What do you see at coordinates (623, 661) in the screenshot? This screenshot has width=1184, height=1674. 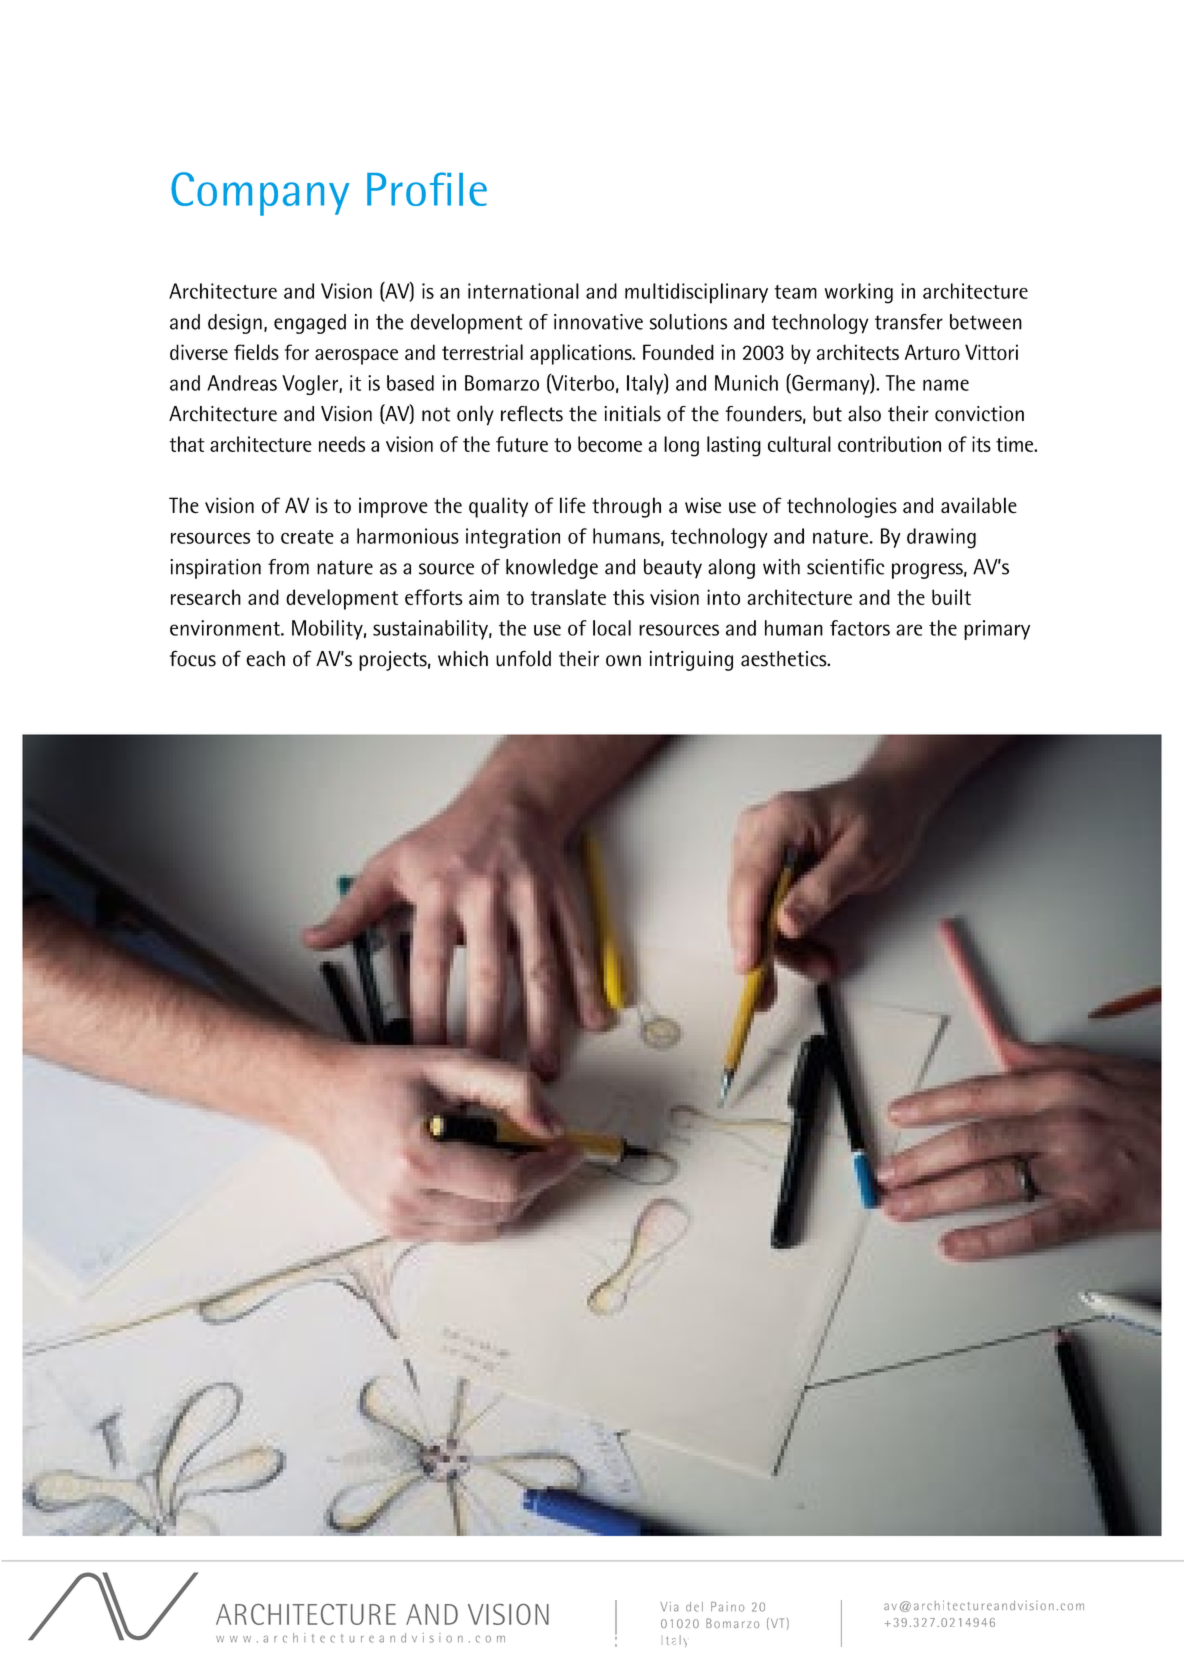 I see `own` at bounding box center [623, 661].
